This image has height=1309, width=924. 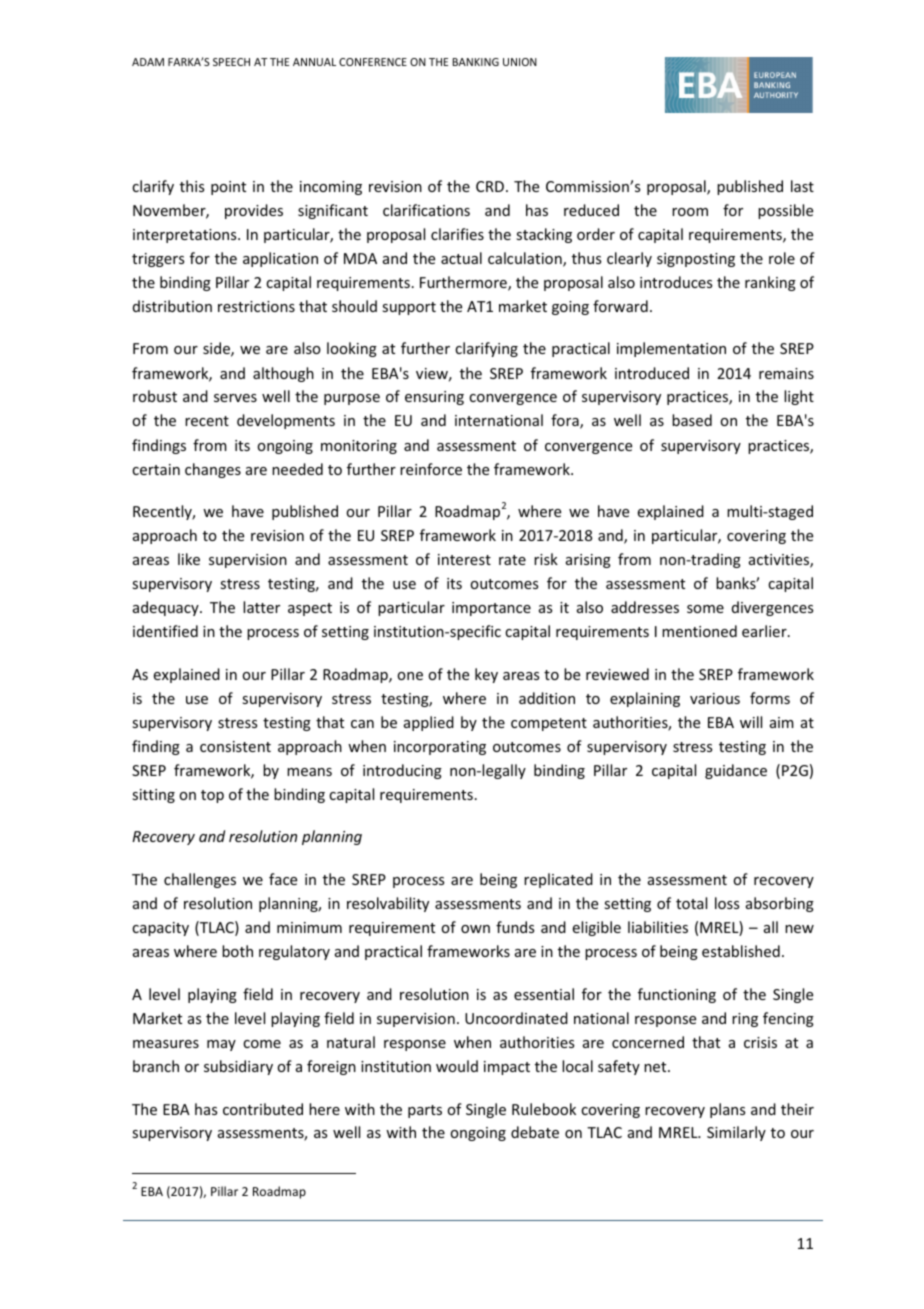 I want to click on challenges, so click(x=200, y=880).
